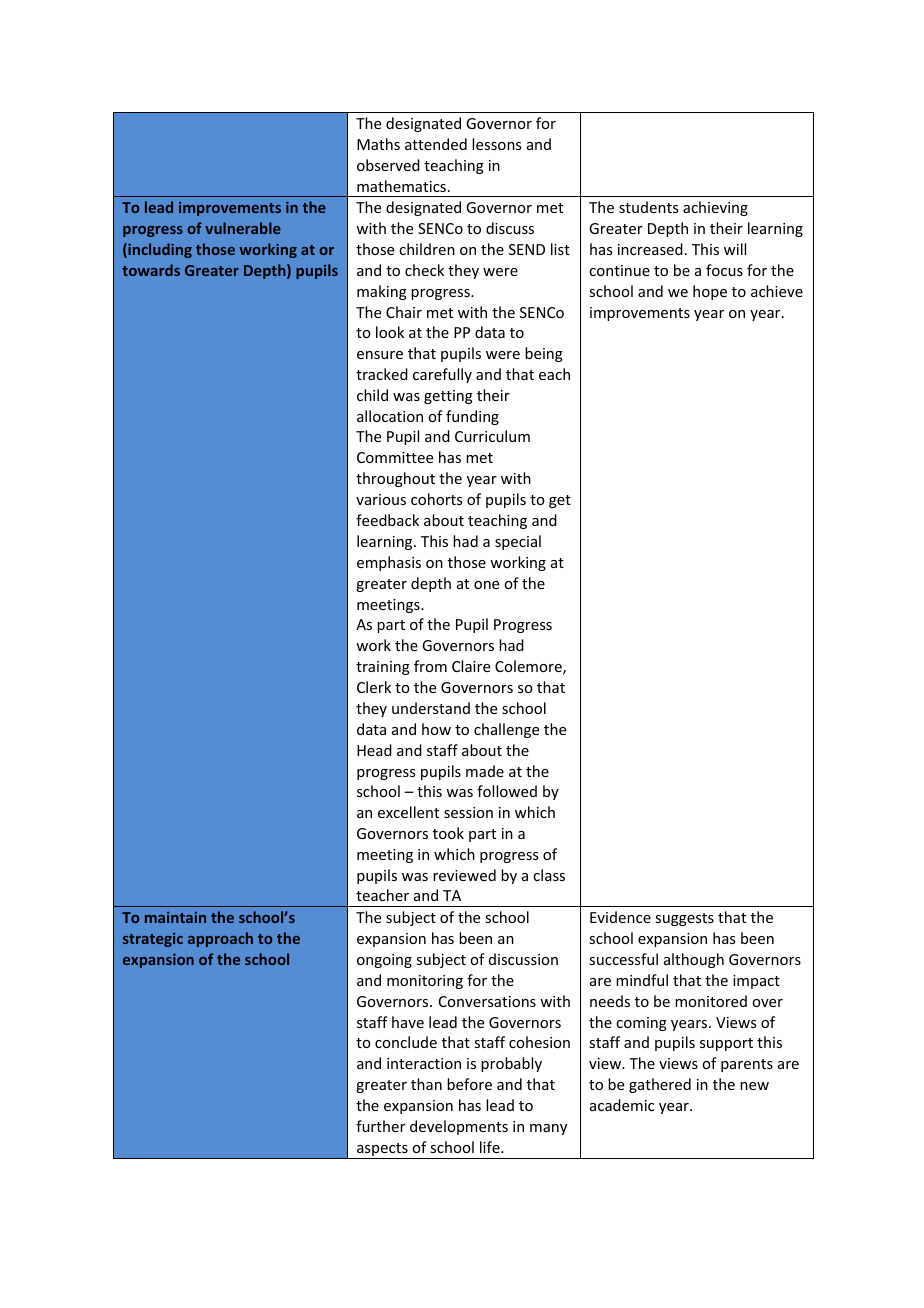 The image size is (924, 1308). I want to click on Claire, so click(471, 666).
